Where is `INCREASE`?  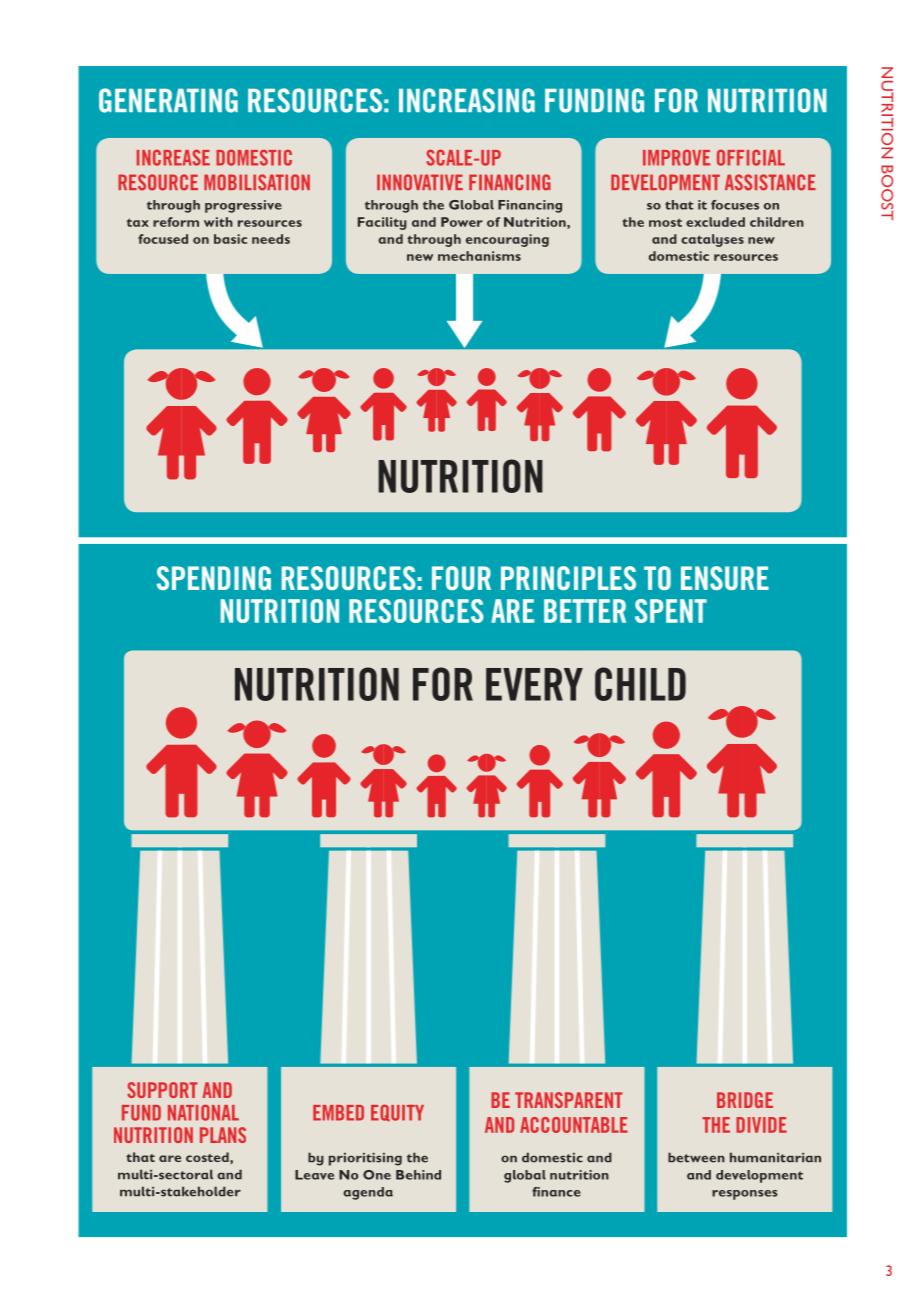 INCREASE is located at coordinates (173, 158).
